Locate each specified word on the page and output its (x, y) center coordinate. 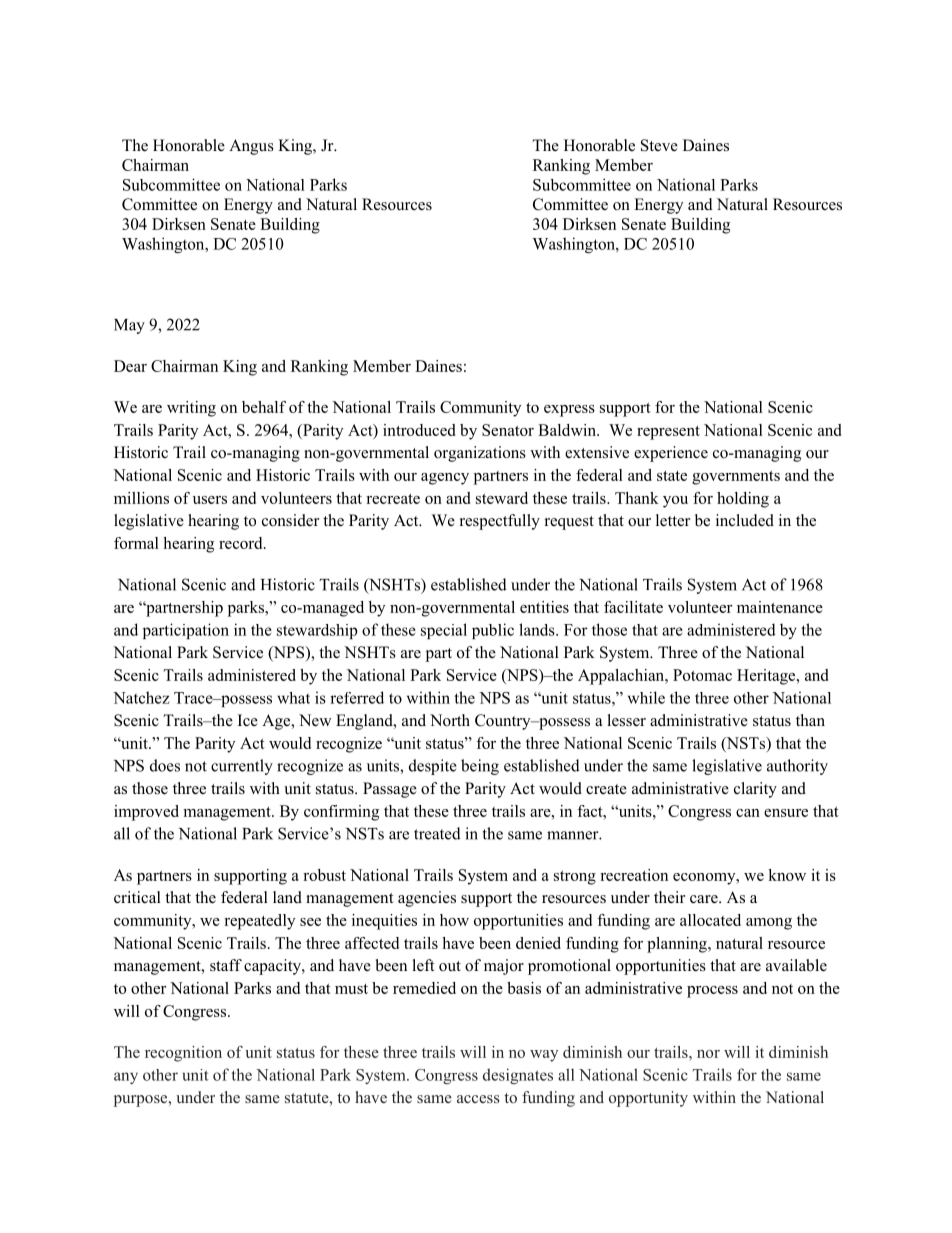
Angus (251, 147)
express (569, 411)
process (712, 992)
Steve (659, 145)
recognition (183, 1054)
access (478, 1099)
